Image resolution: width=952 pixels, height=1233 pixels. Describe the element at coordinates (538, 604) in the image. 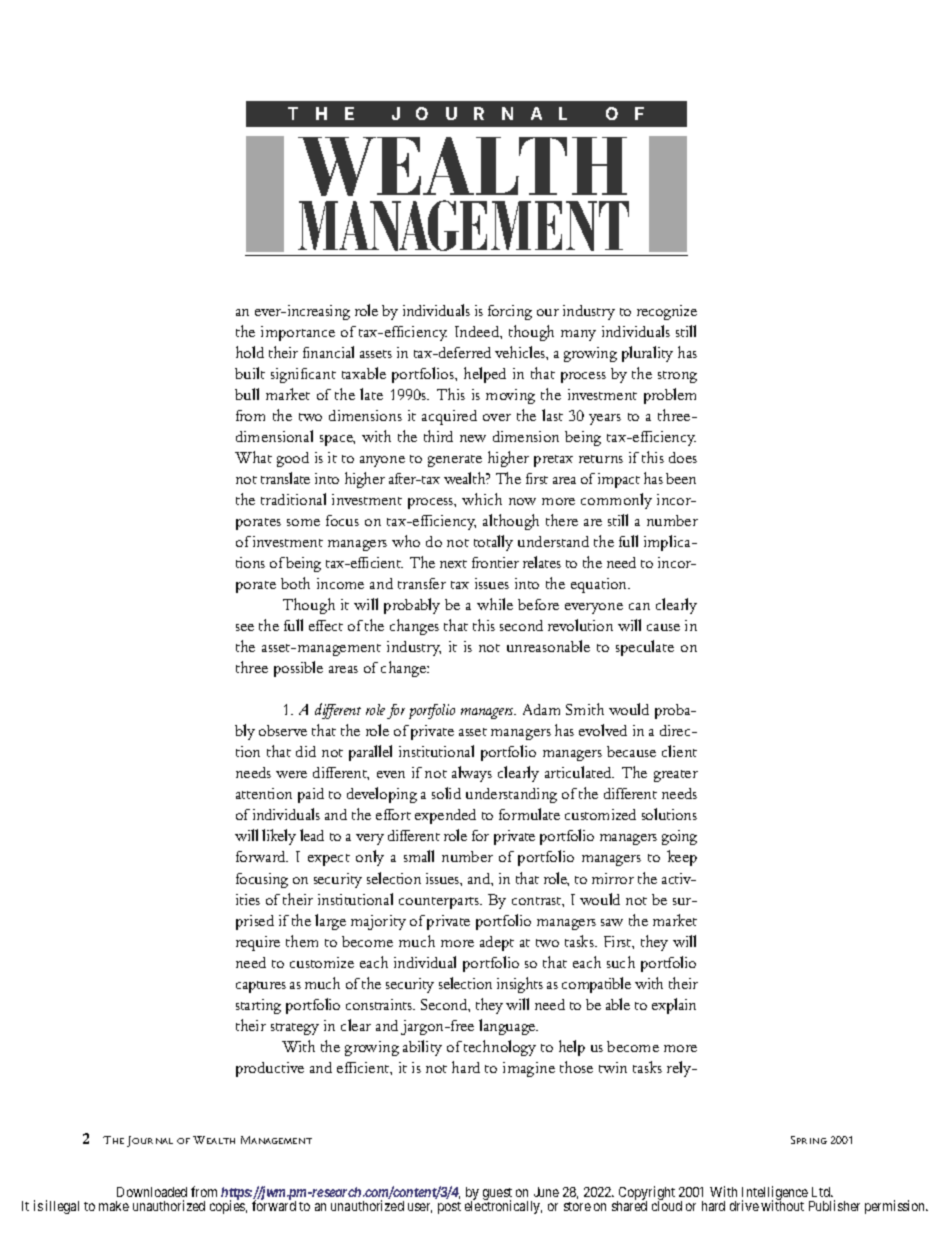

I see `before` at that location.
